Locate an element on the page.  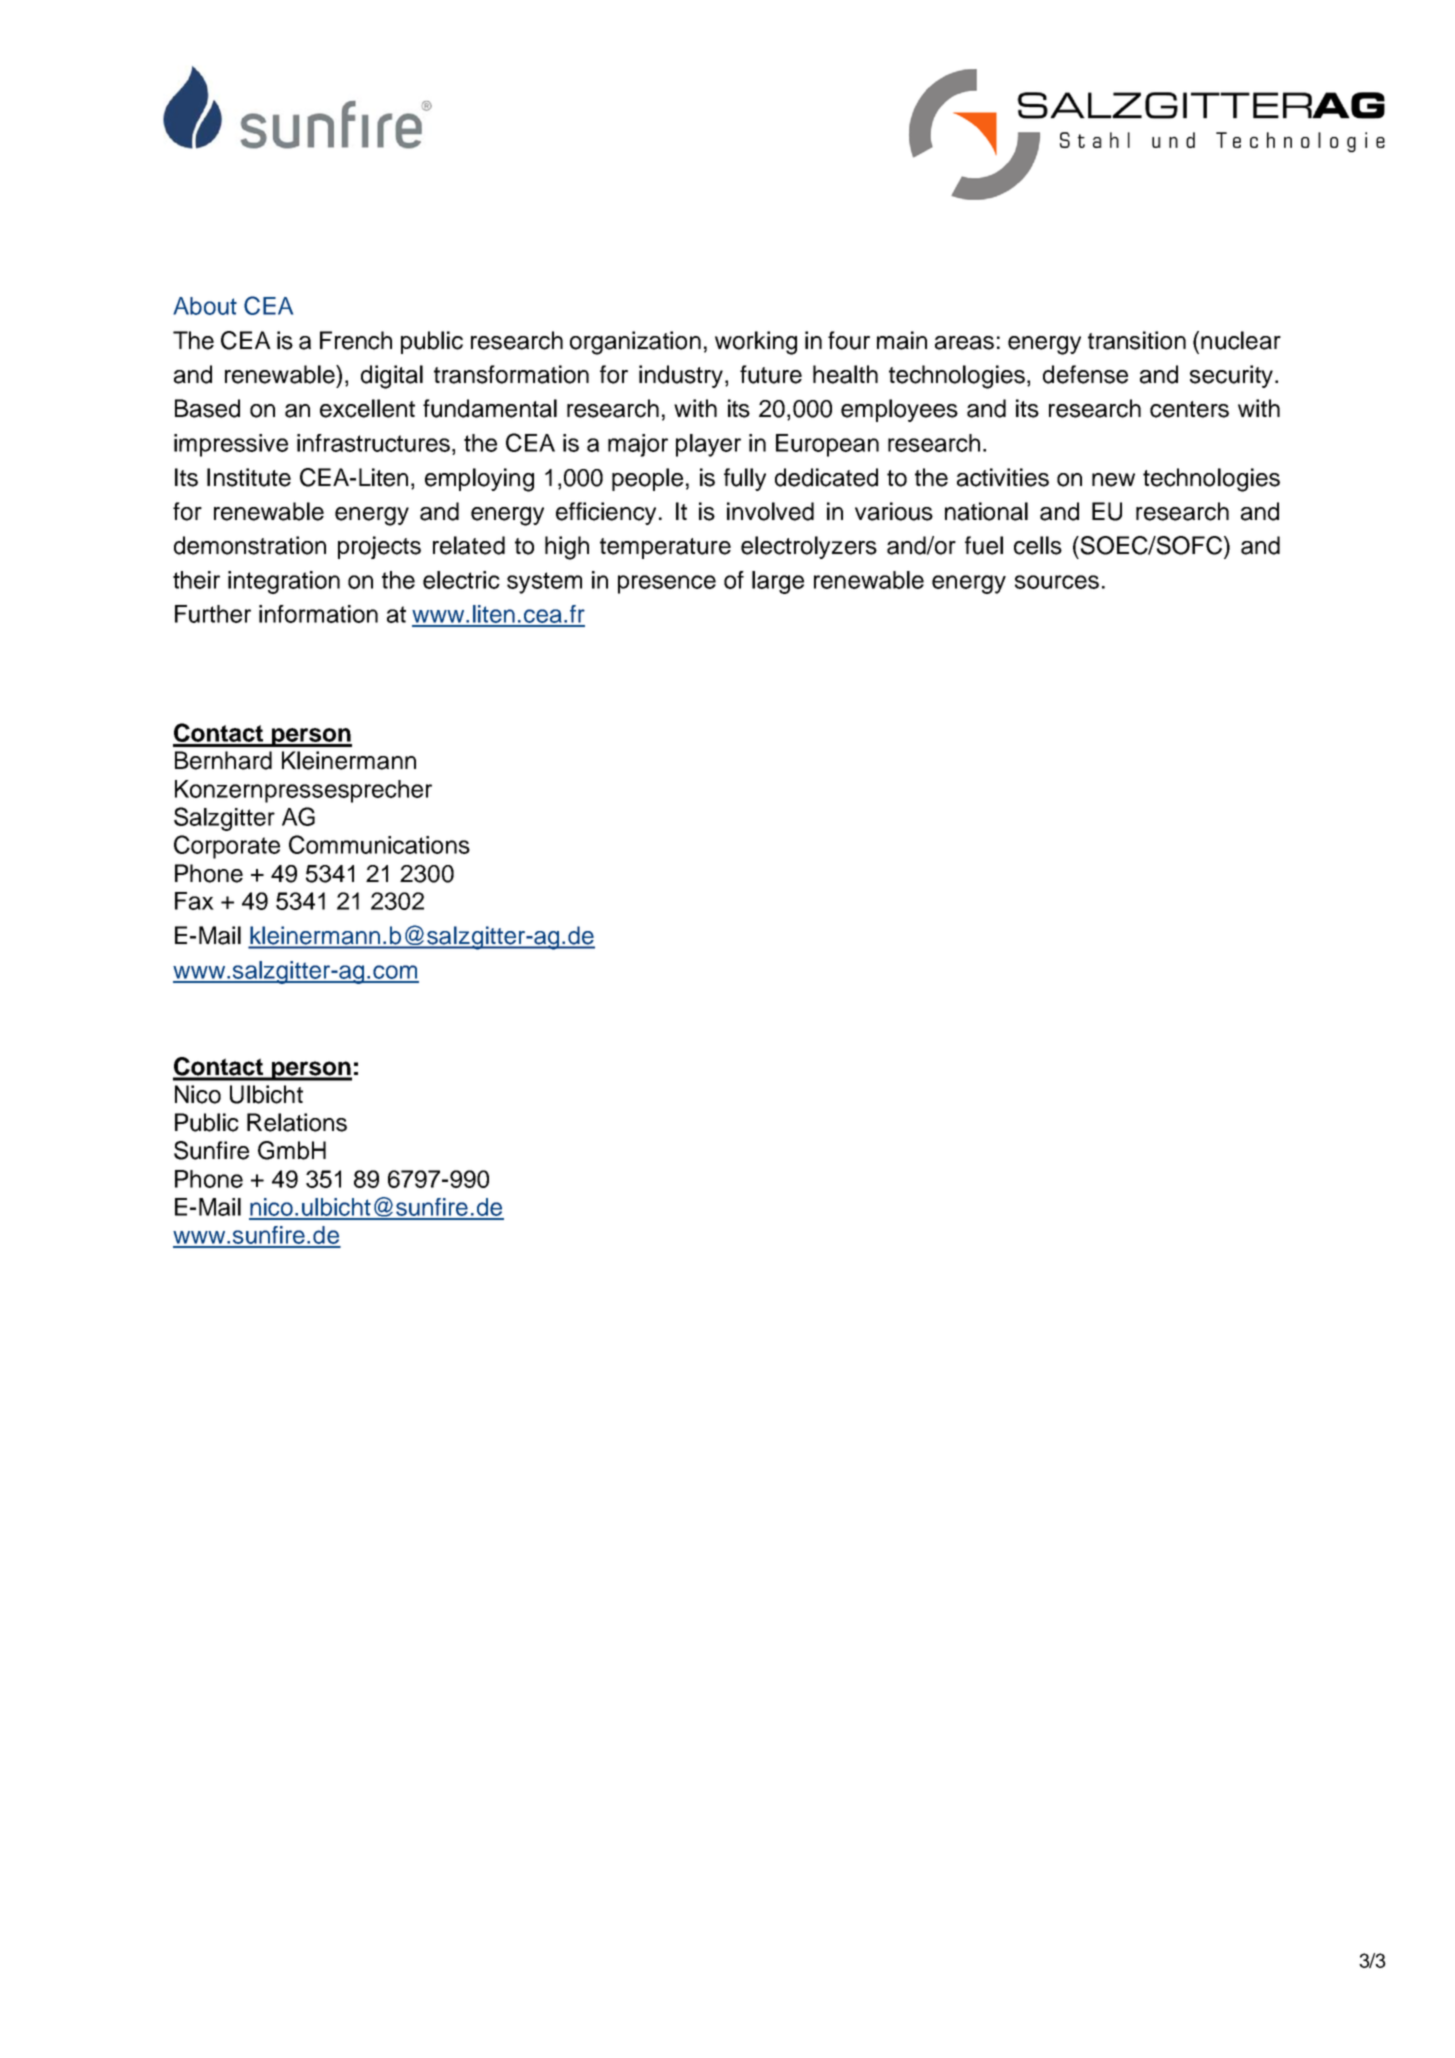
information is located at coordinates (318, 614).
